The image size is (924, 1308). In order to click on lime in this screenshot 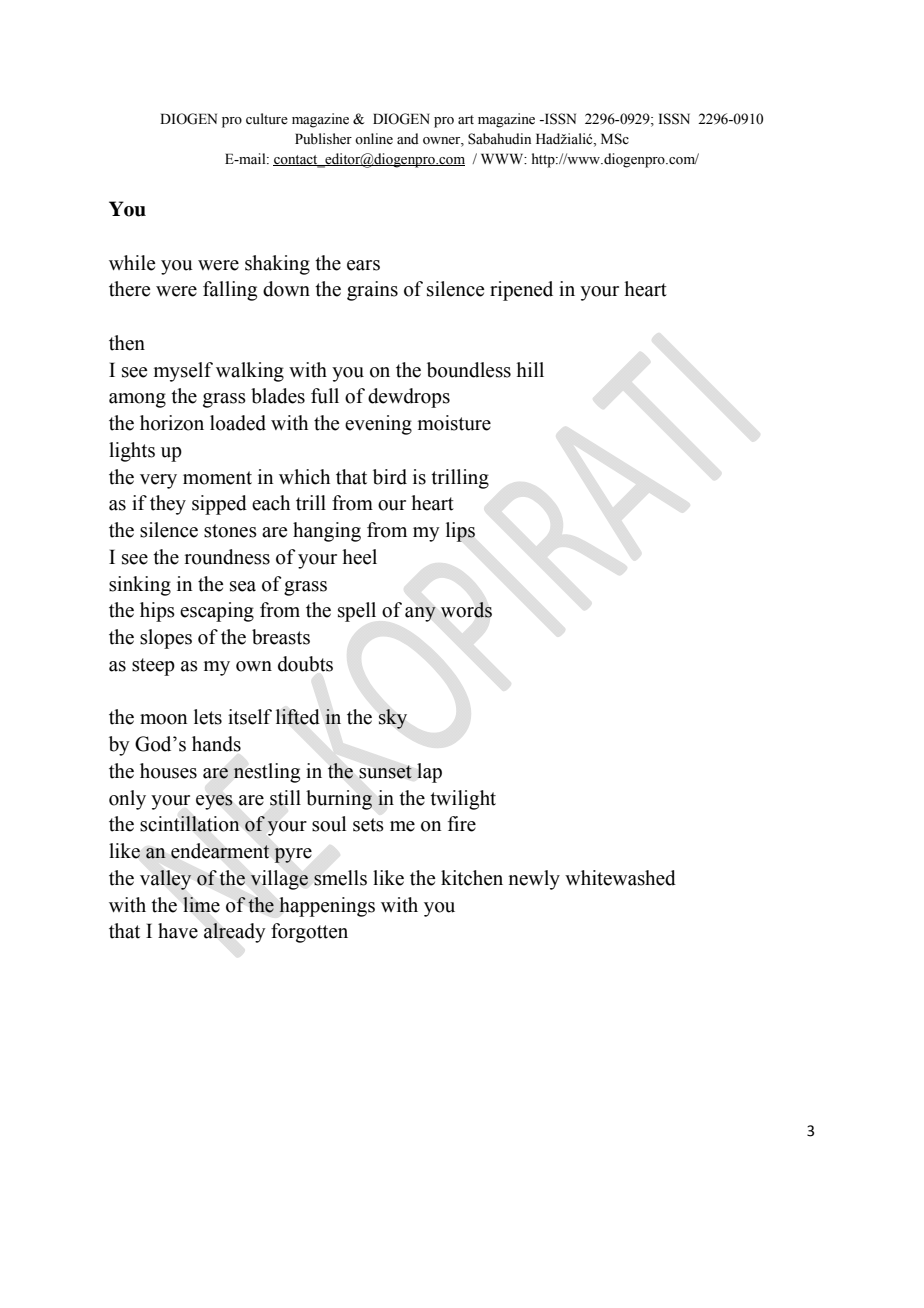, I will do `click(201, 905)`.
